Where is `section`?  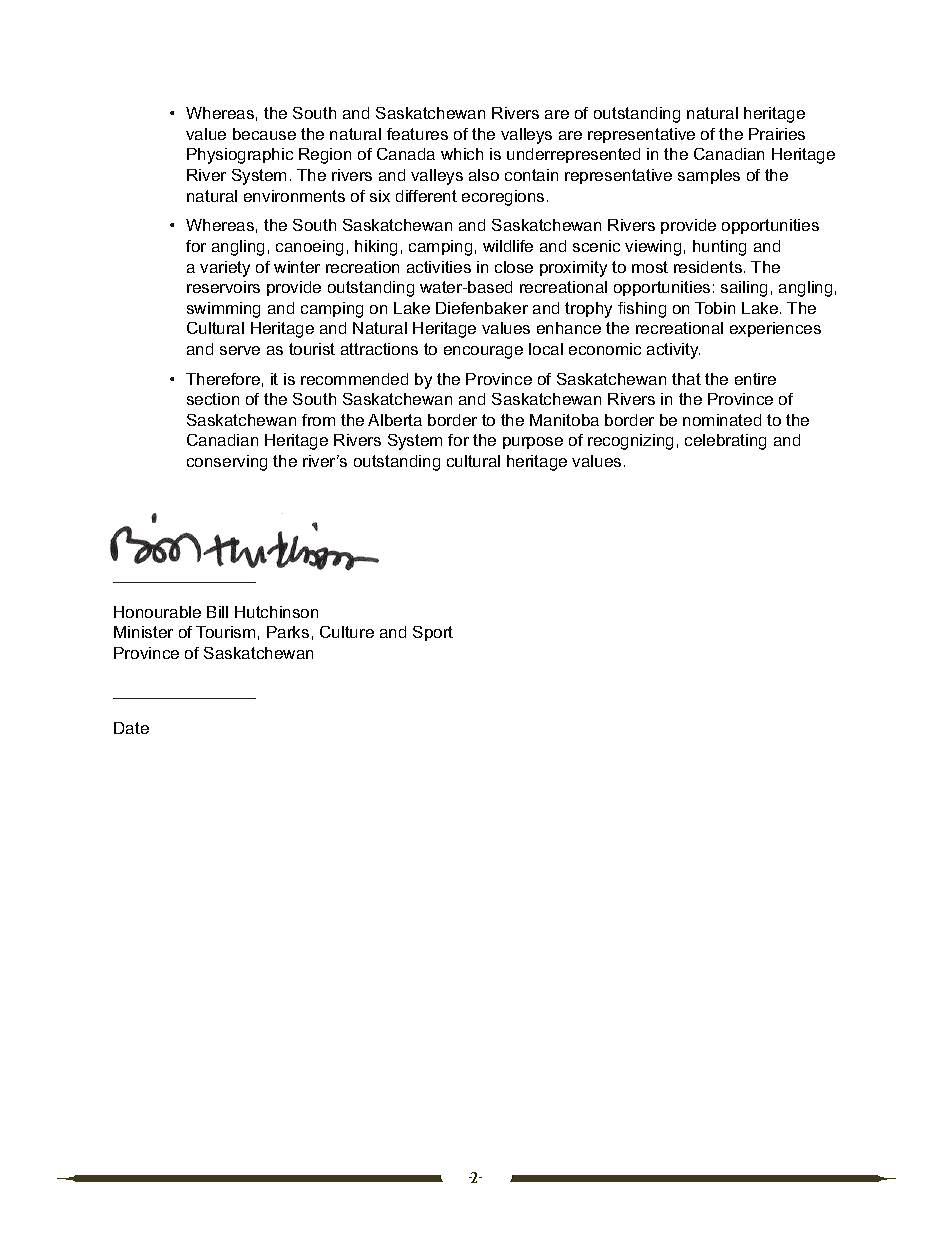
section is located at coordinates (213, 399).
